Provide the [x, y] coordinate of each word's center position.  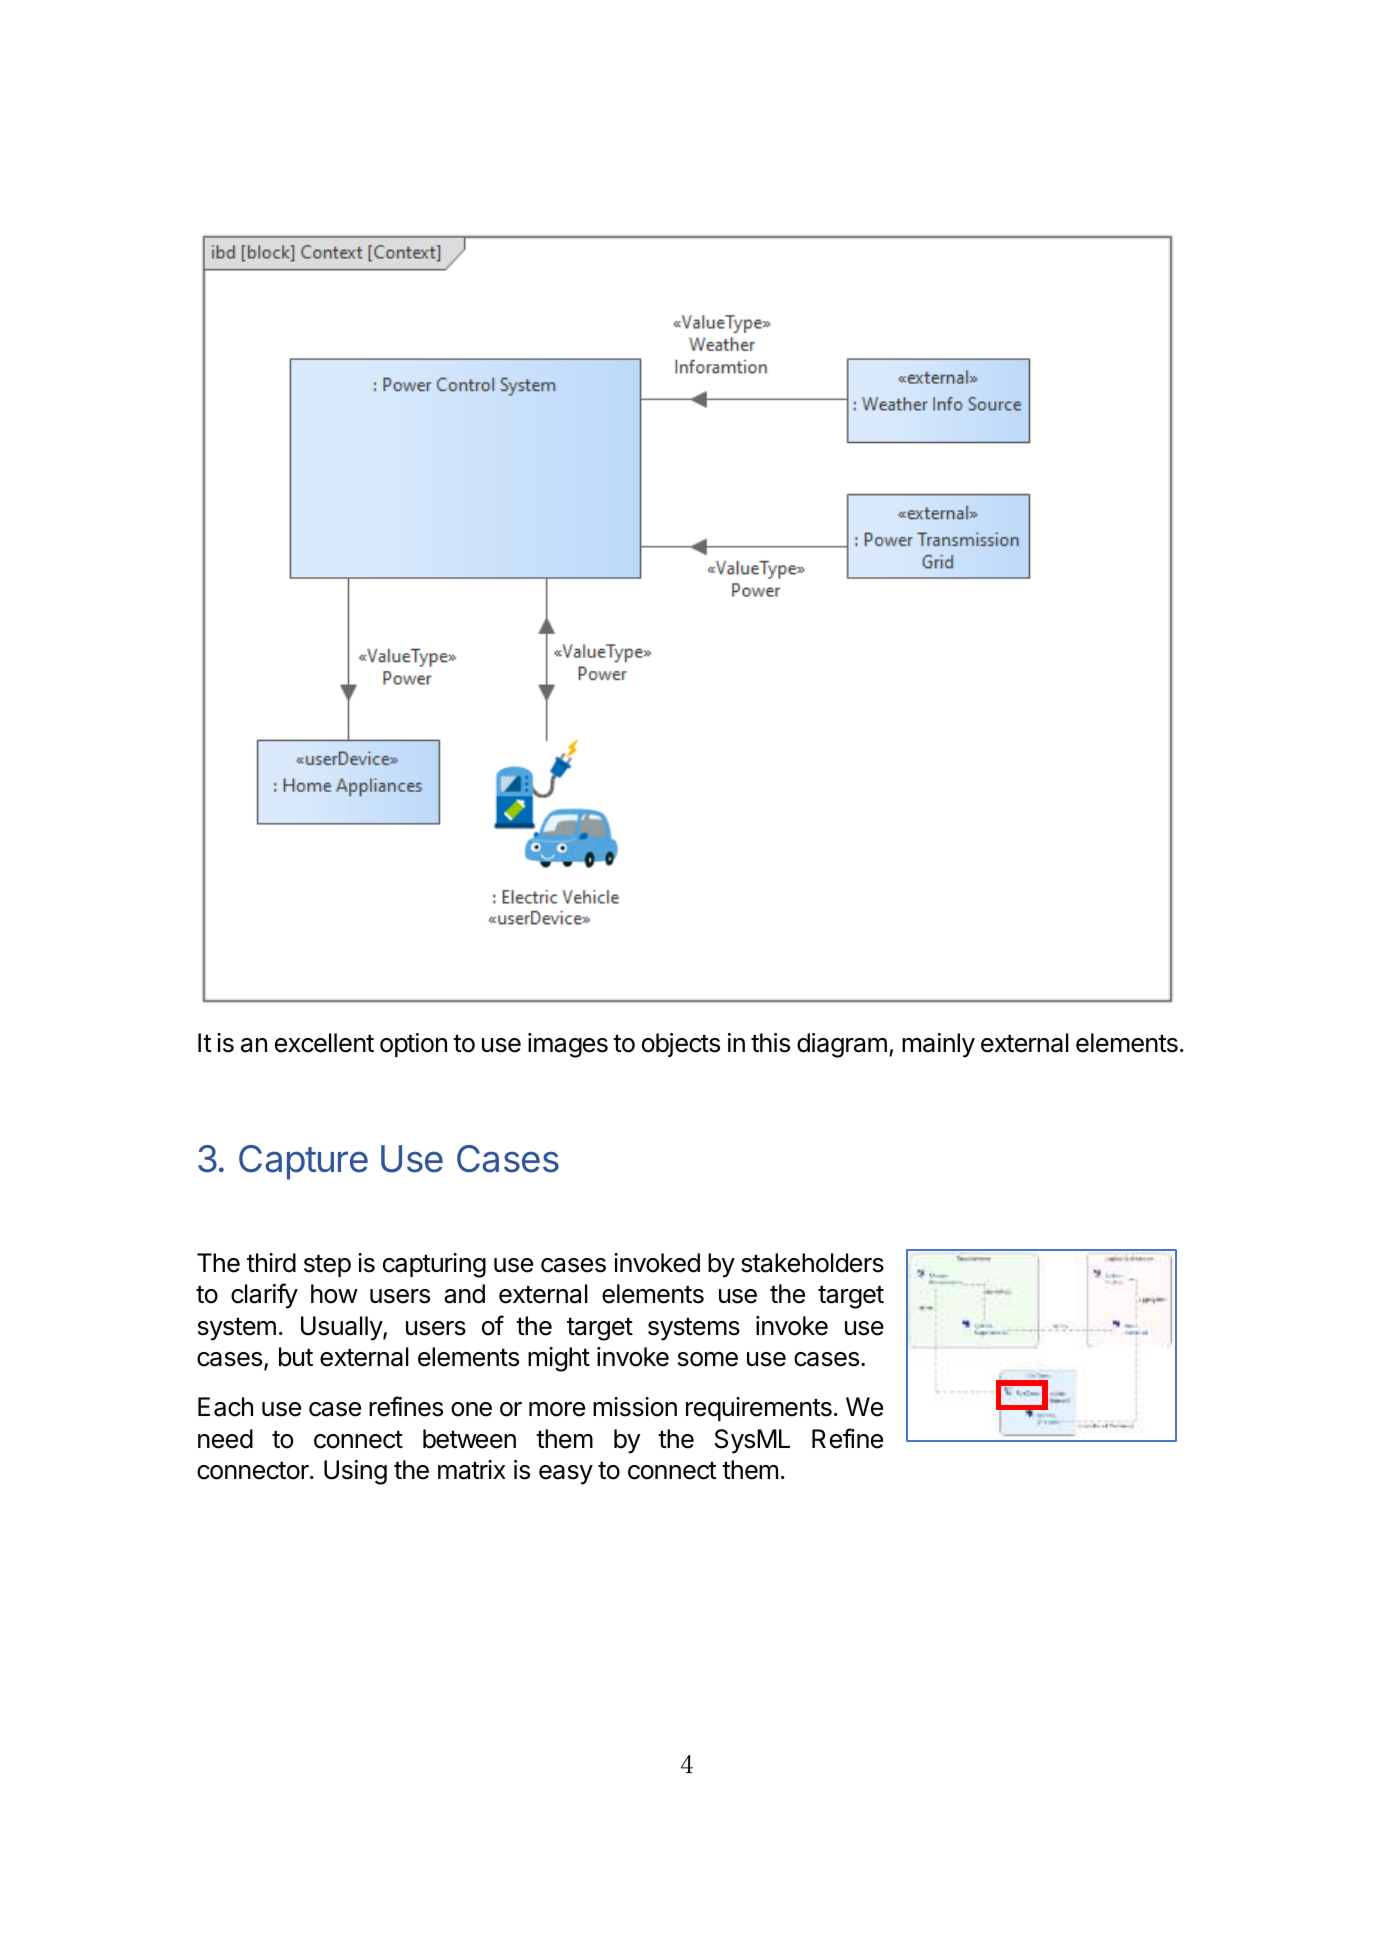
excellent [324, 1043]
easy [566, 1475]
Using [355, 1472]
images [568, 1045]
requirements [759, 1409]
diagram [842, 1045]
